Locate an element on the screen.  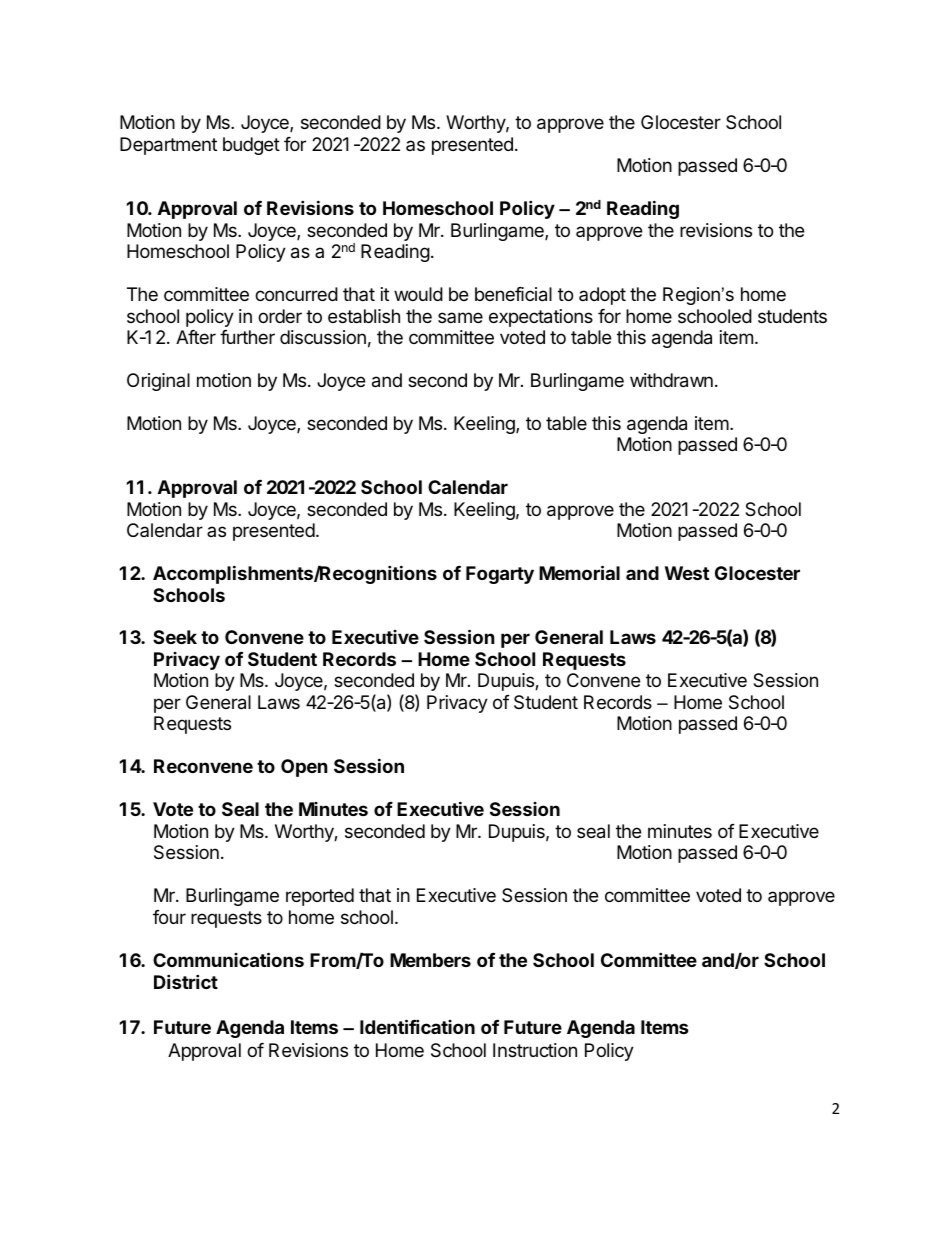
further is located at coordinates (247, 337).
